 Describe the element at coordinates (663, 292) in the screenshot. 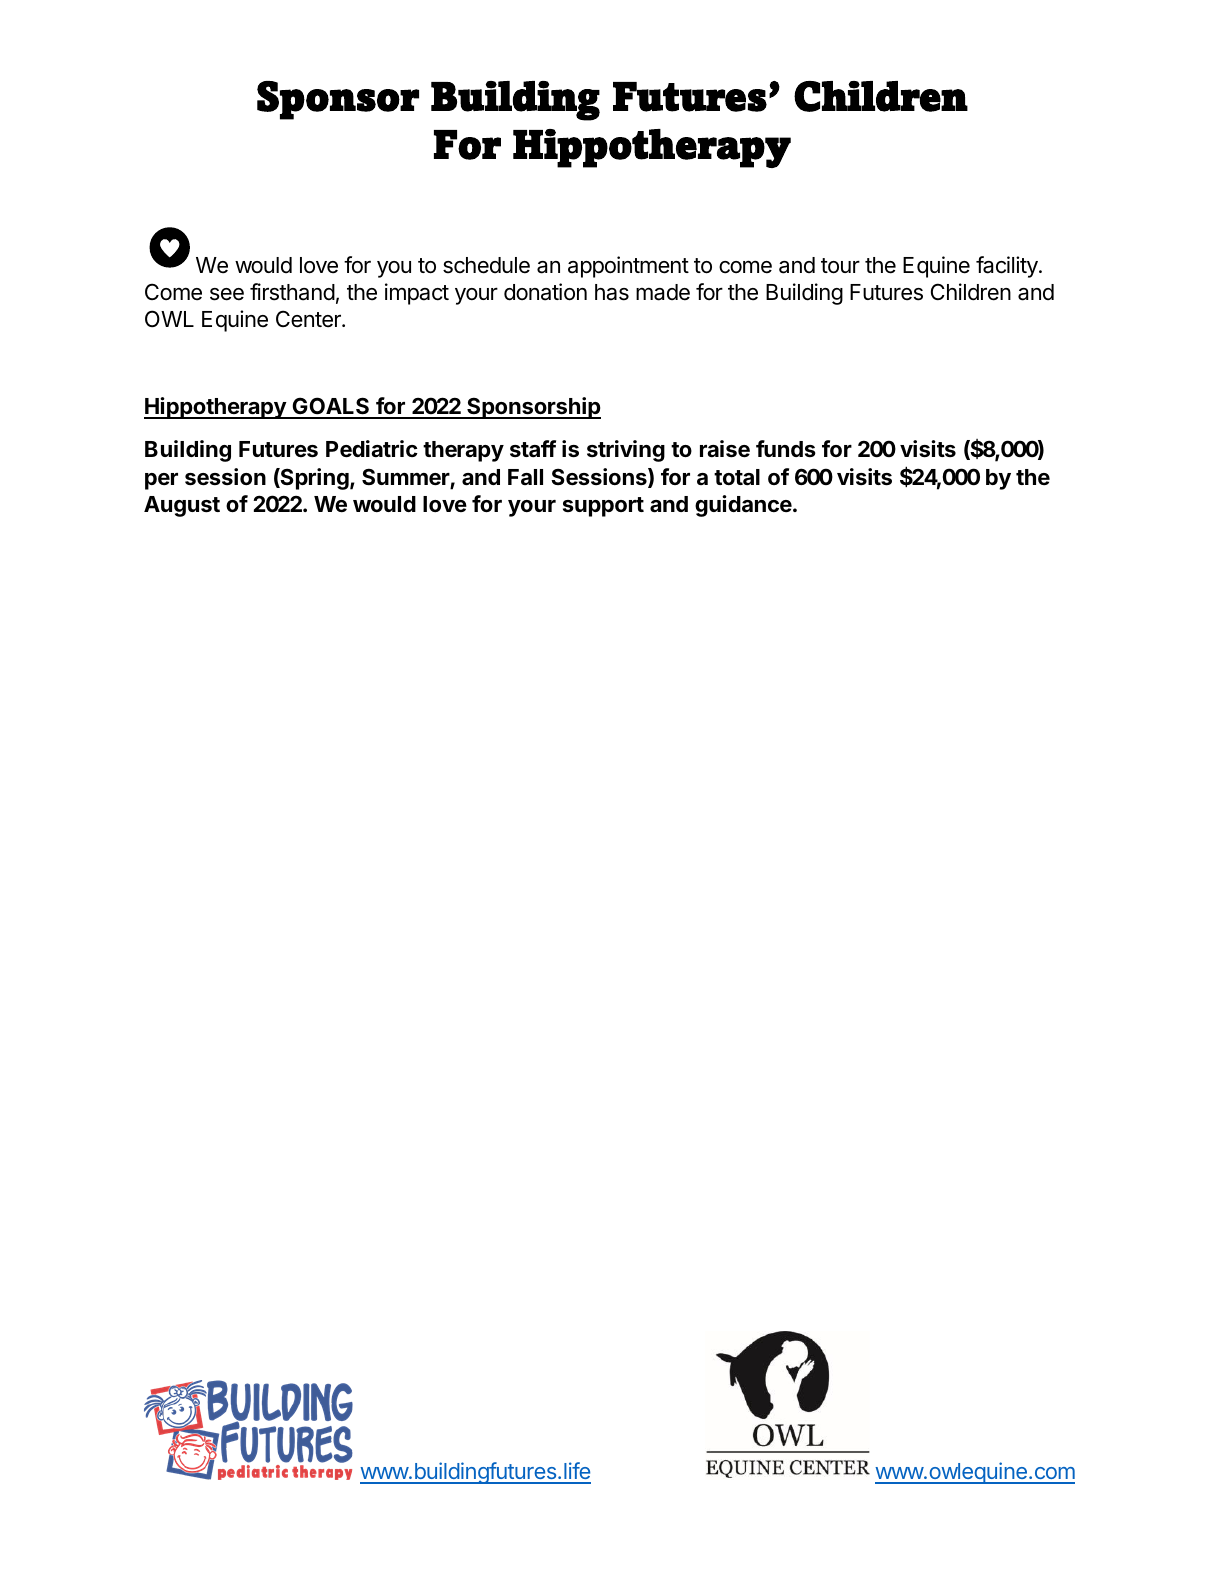

I see `made` at that location.
